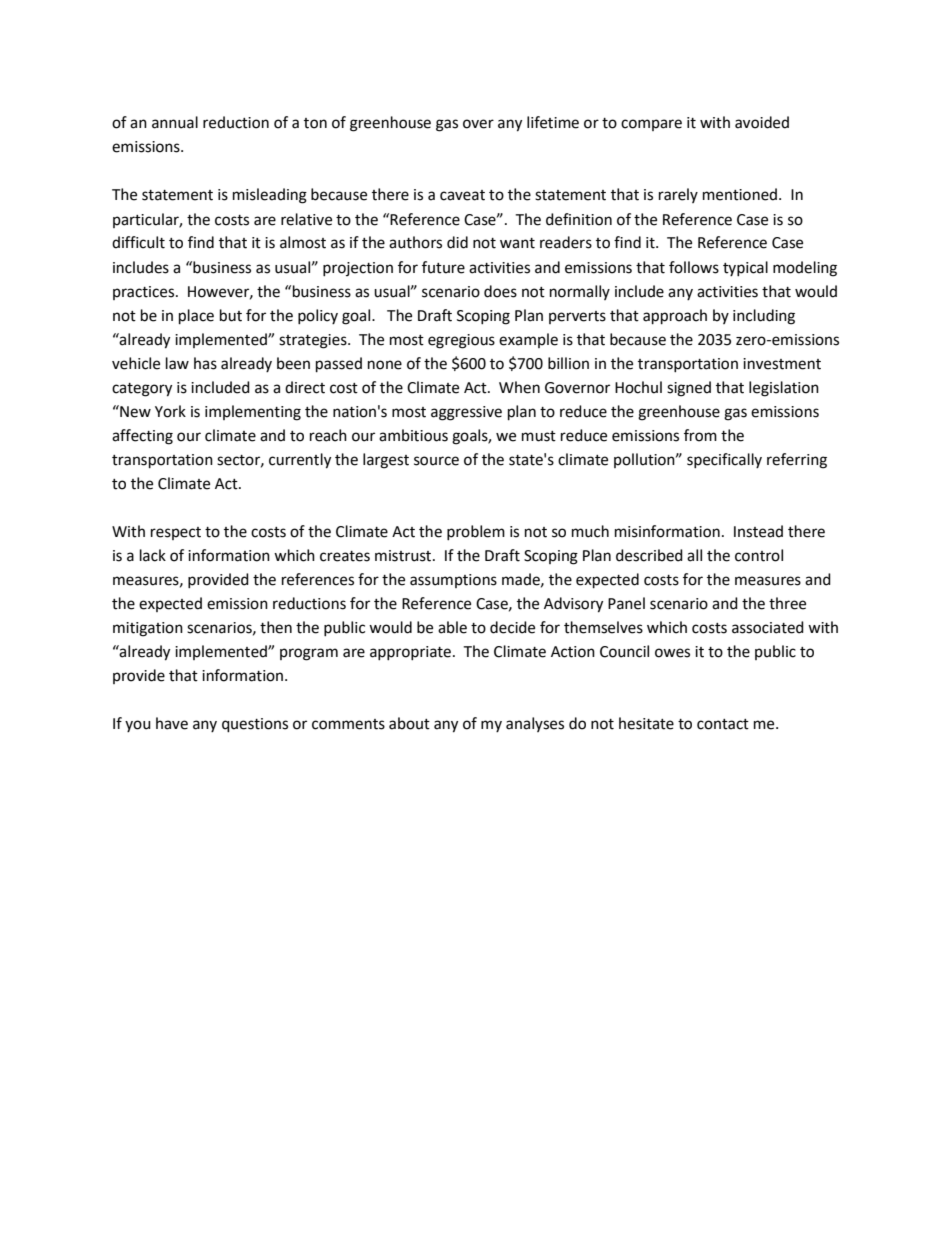  Describe the element at coordinates (175, 122) in the image. I see `annual` at that location.
